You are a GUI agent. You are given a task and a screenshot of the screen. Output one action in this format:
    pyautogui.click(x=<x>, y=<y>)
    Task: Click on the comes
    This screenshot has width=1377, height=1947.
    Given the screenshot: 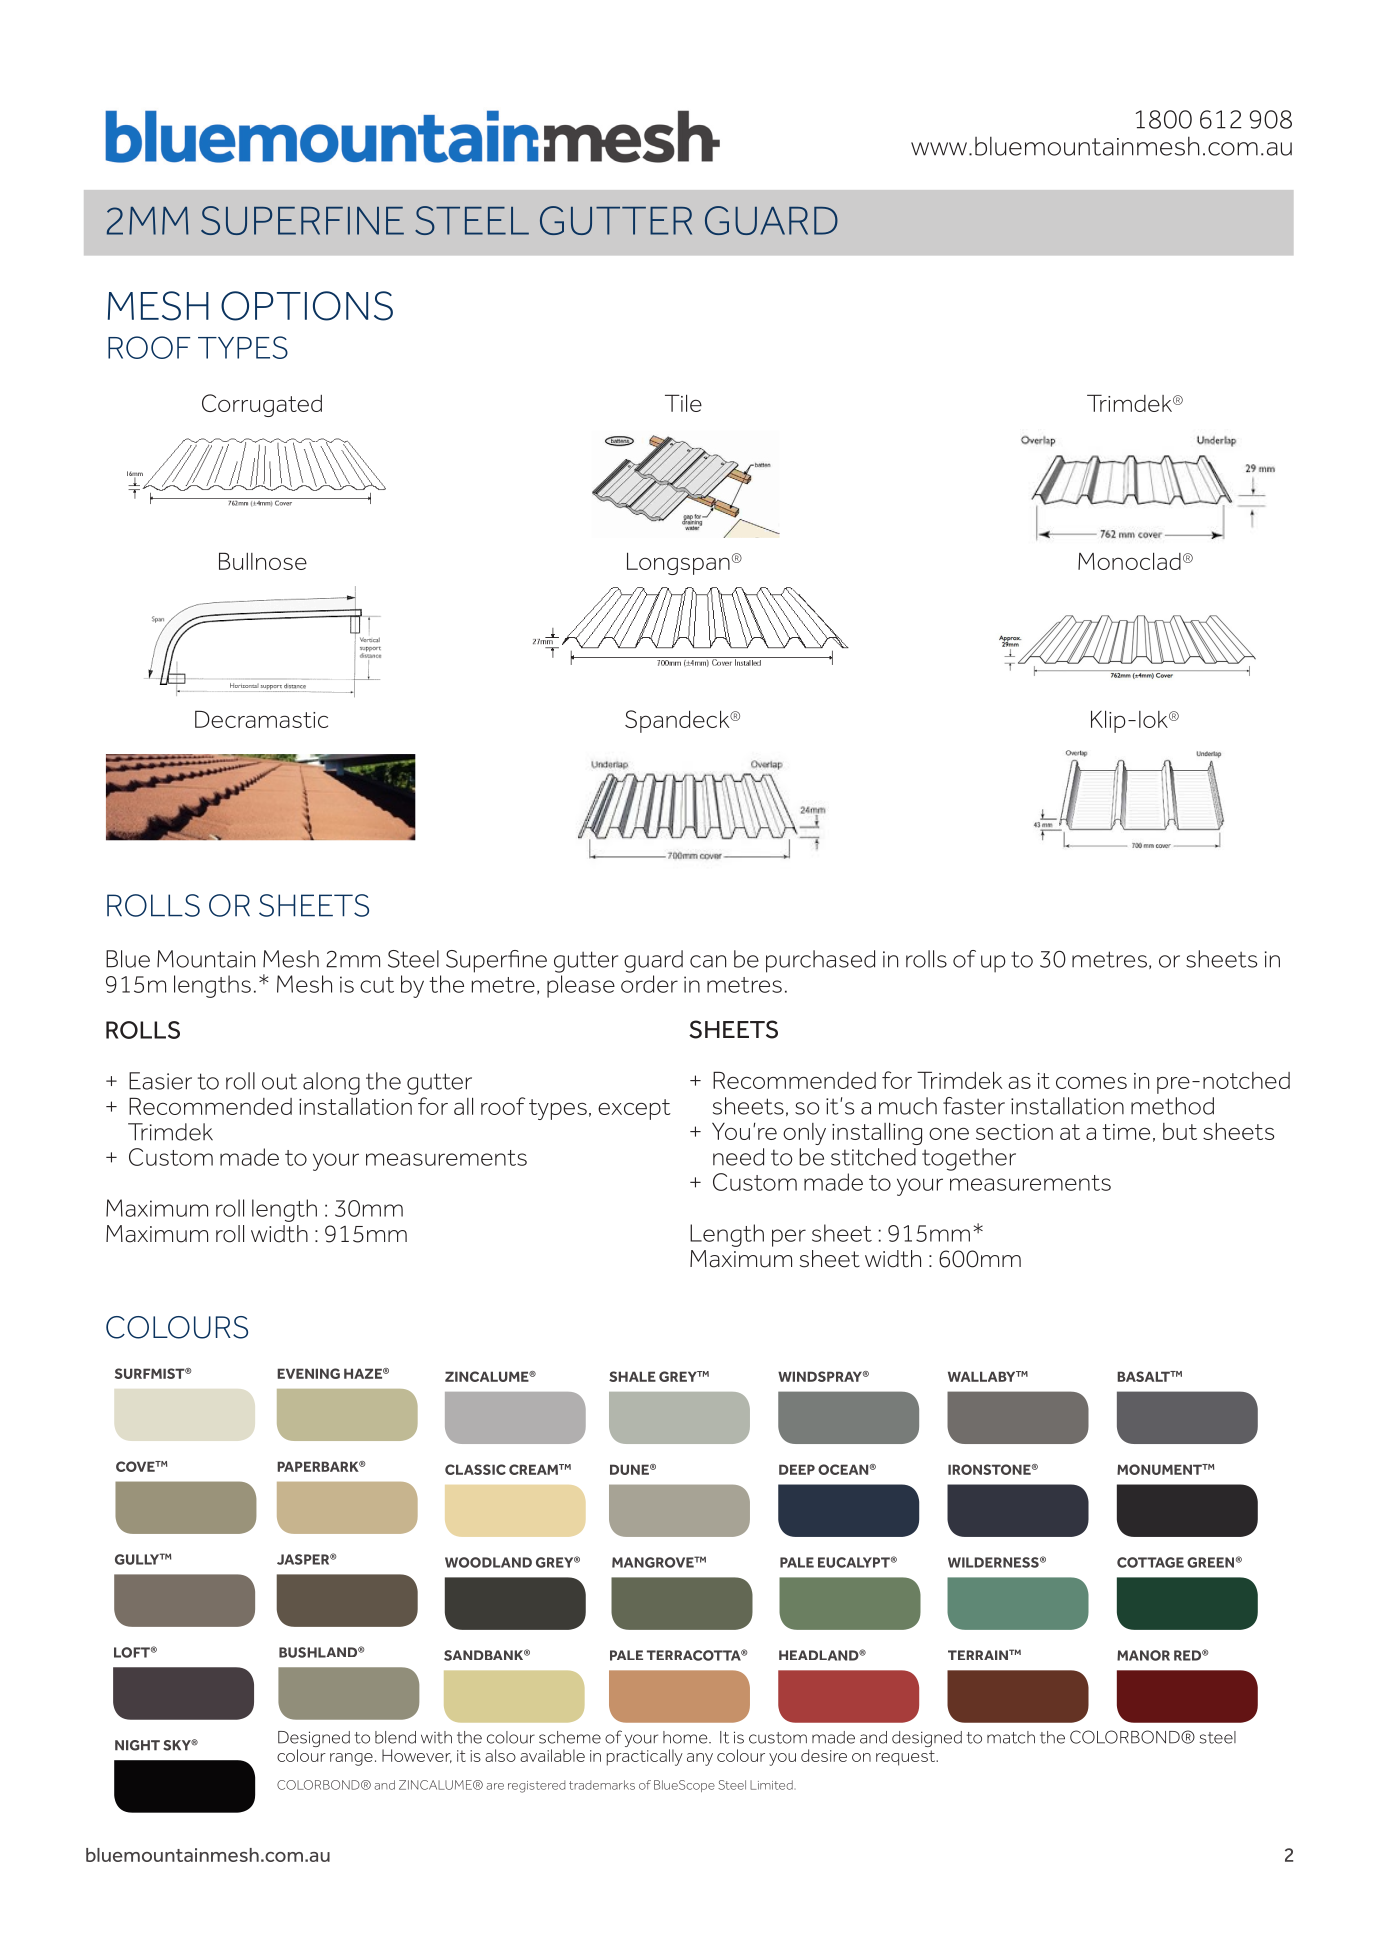 What is the action you would take?
    pyautogui.click(x=1091, y=1082)
